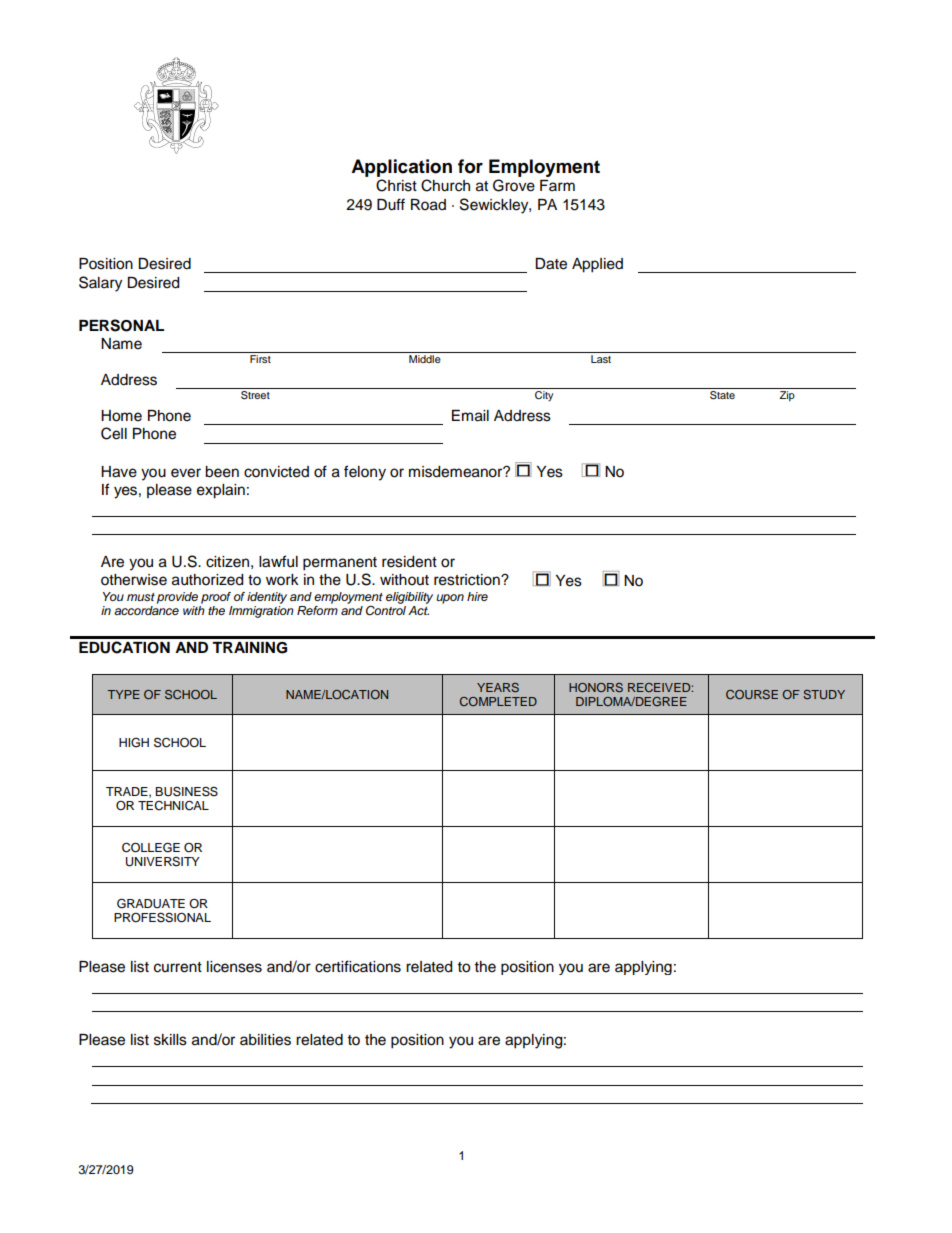 This image has width=952, height=1233. I want to click on Salary, so click(100, 284).
